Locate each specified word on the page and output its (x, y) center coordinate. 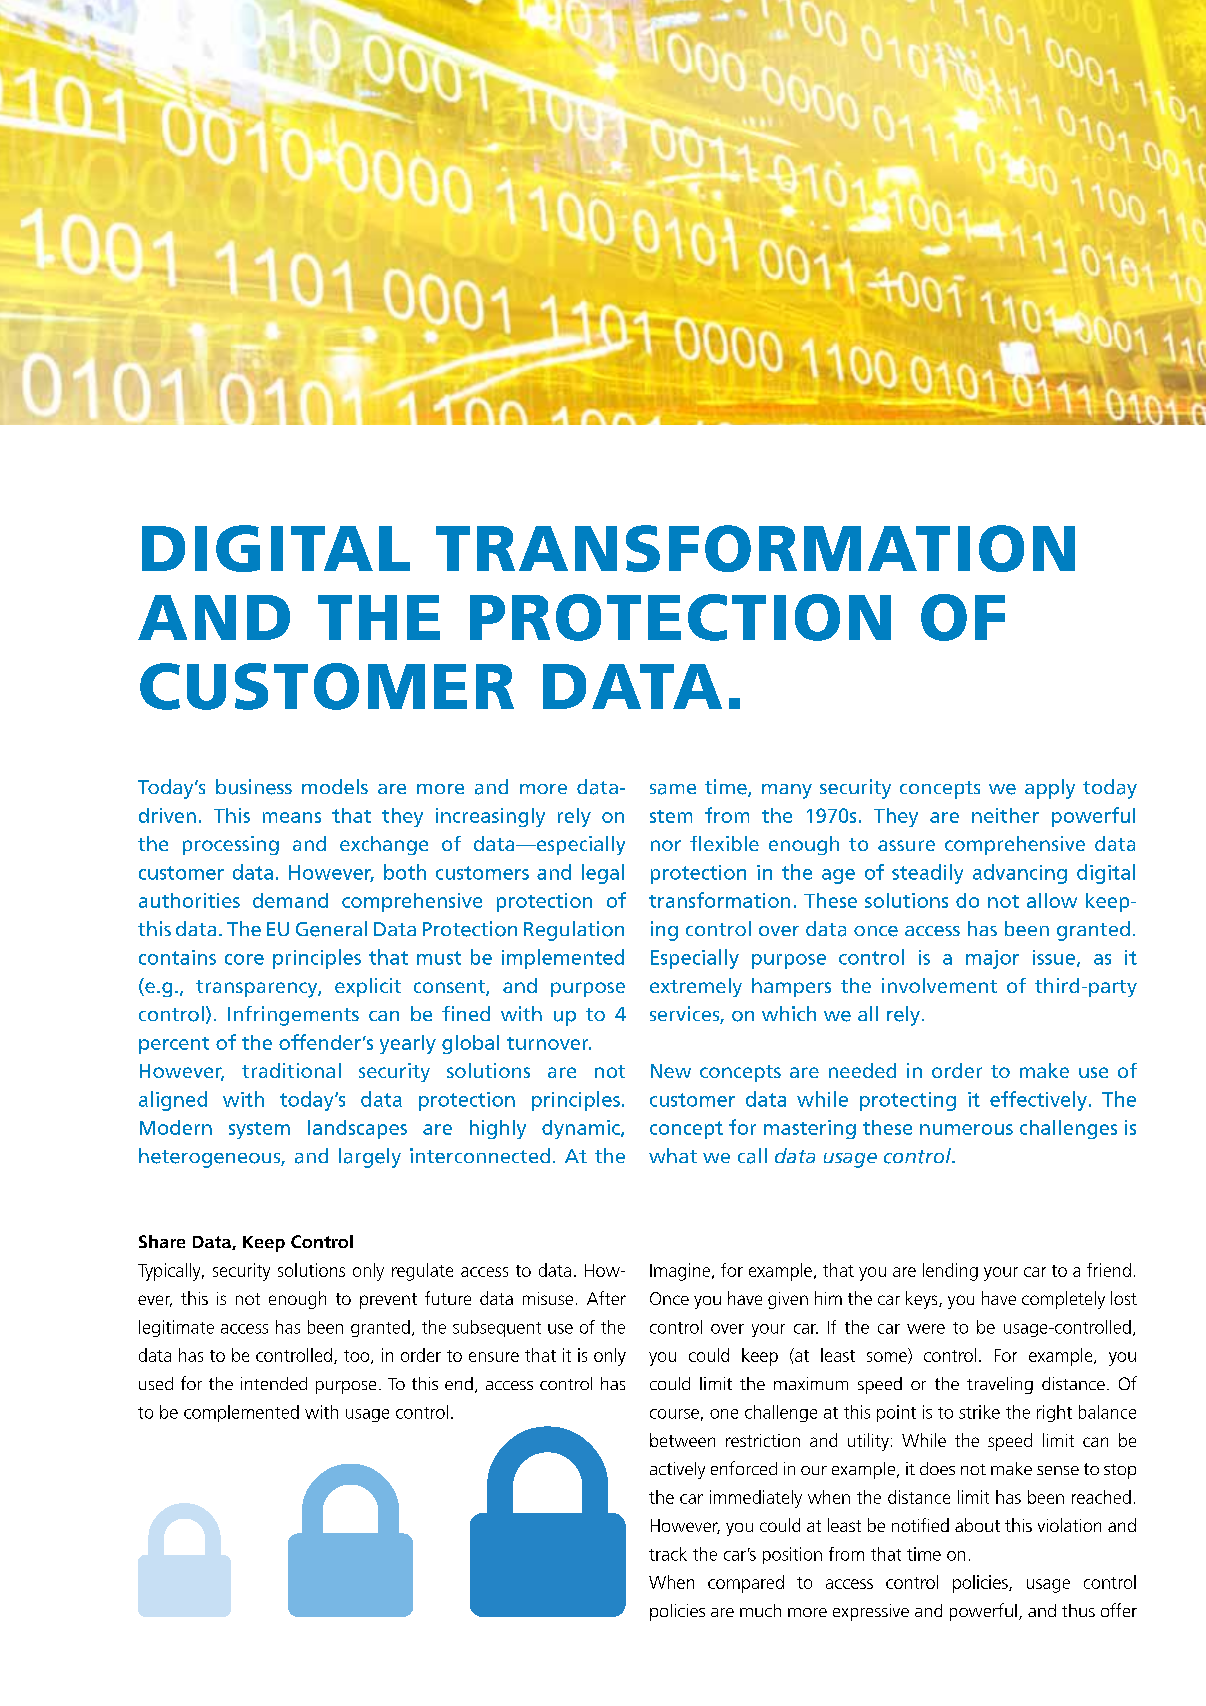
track (668, 1554)
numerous (966, 1129)
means (292, 817)
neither (1005, 815)
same (673, 789)
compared (746, 1584)
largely (370, 1158)
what (673, 1155)
